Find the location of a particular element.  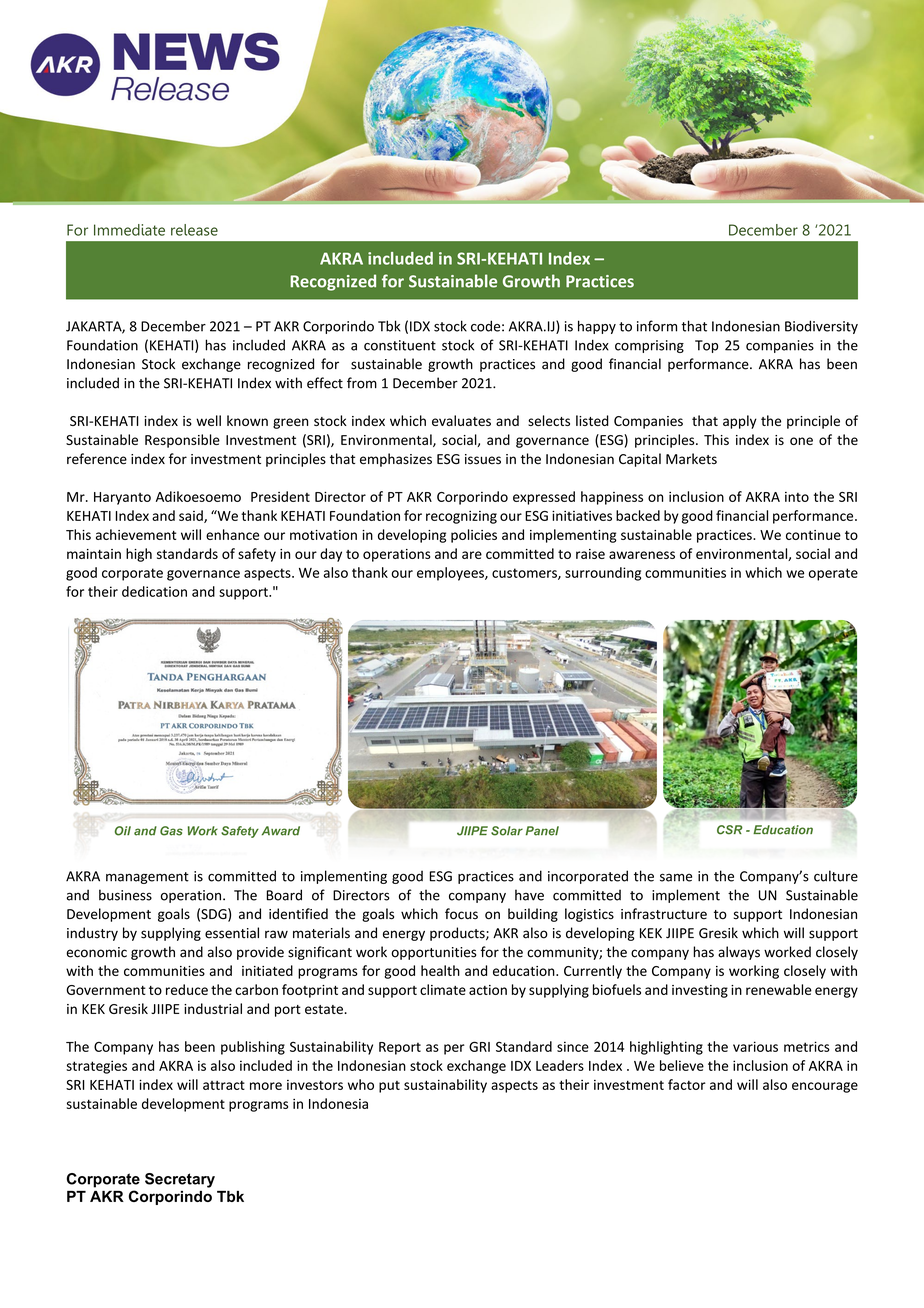

factor is located at coordinates (687, 1084).
